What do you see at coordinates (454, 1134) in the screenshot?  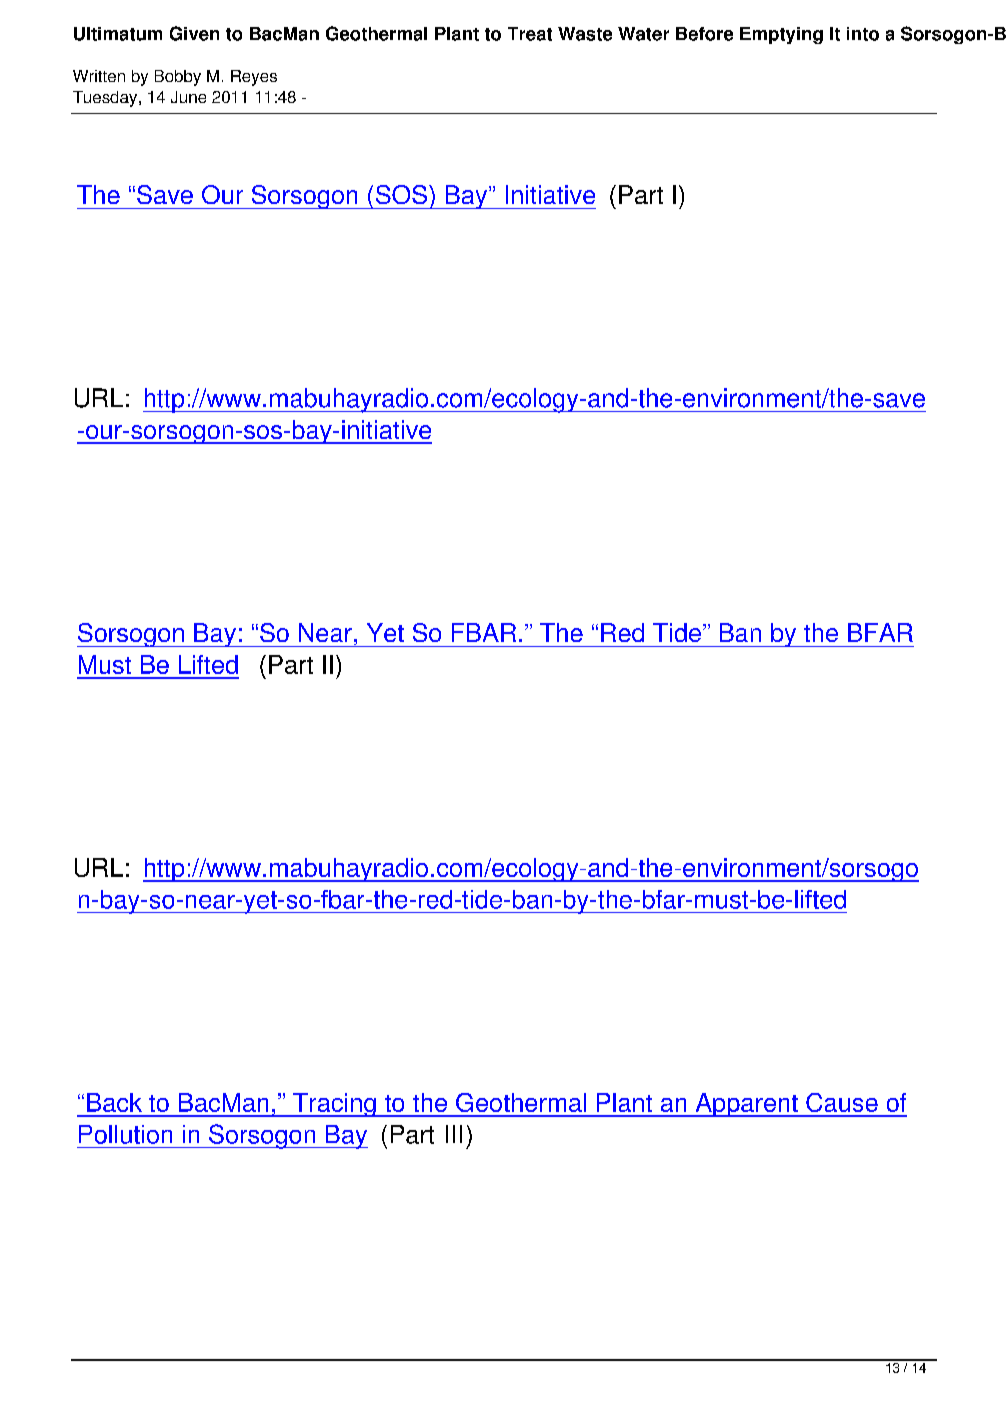 I see `III` at bounding box center [454, 1134].
